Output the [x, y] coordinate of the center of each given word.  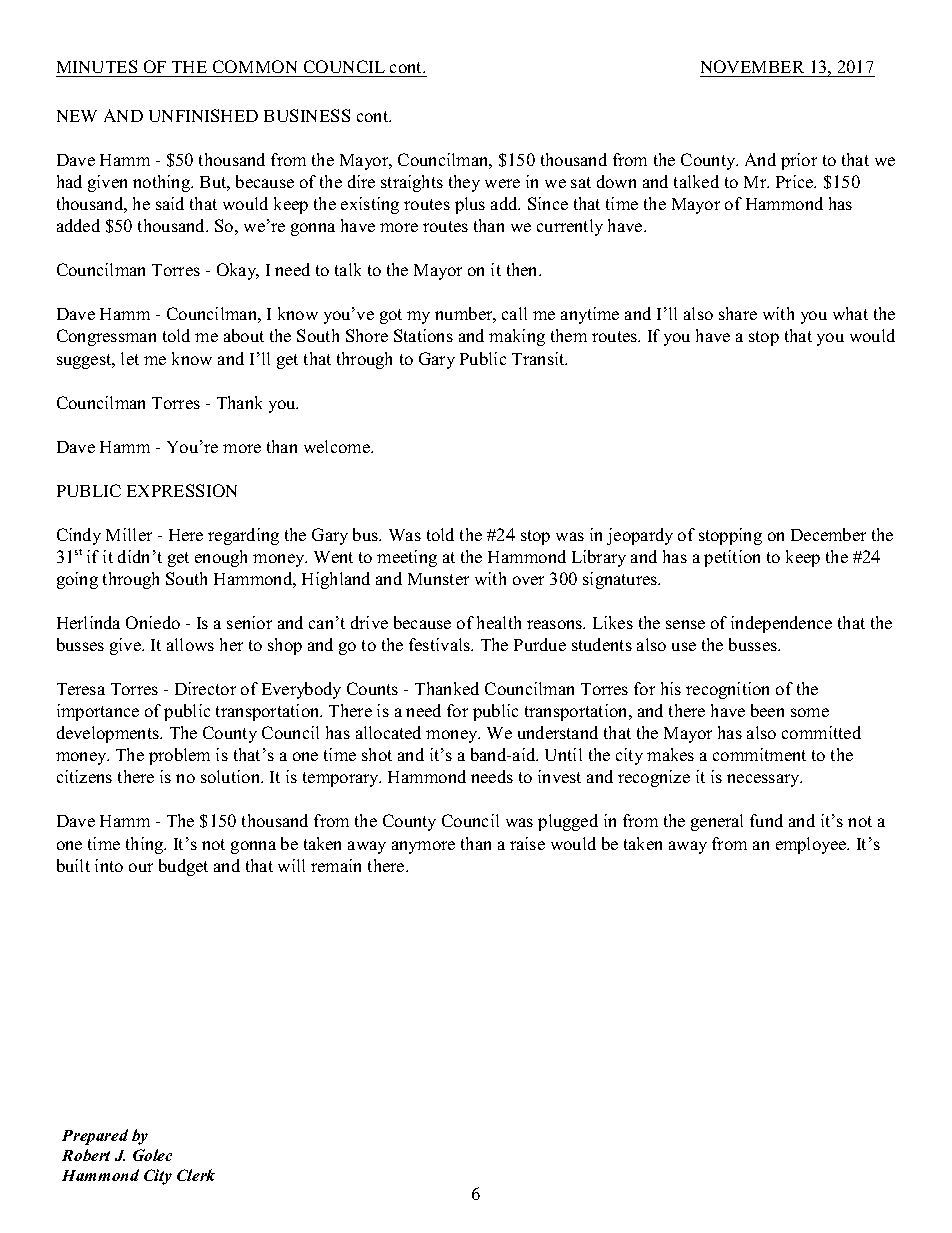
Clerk [196, 1175]
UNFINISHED [203, 115]
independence [781, 624]
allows [190, 644]
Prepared [95, 1137]
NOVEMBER [752, 66]
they [464, 183]
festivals [441, 644]
